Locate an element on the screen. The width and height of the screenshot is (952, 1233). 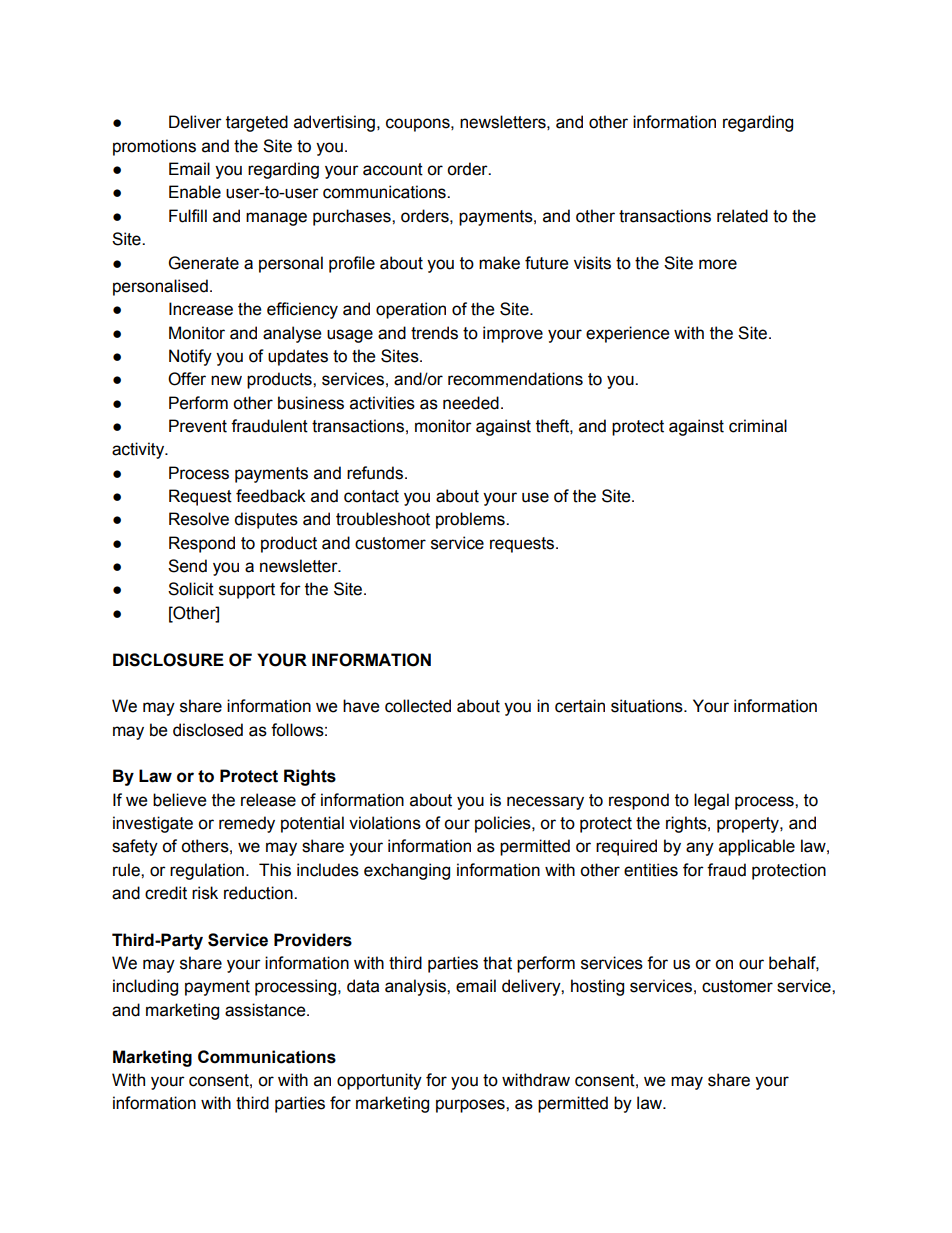
any is located at coordinates (700, 849).
